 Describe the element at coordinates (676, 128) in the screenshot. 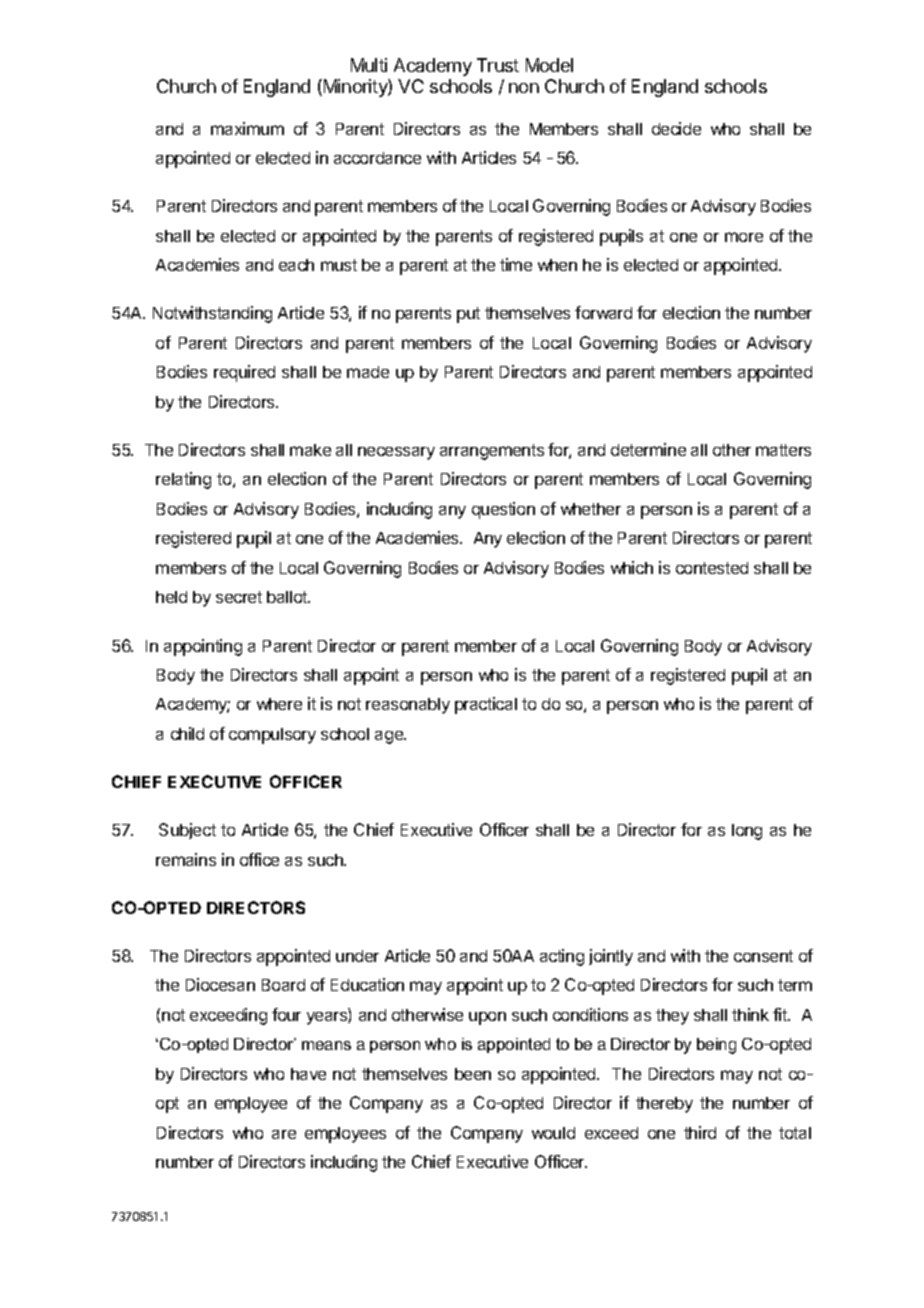

I see `decide` at that location.
